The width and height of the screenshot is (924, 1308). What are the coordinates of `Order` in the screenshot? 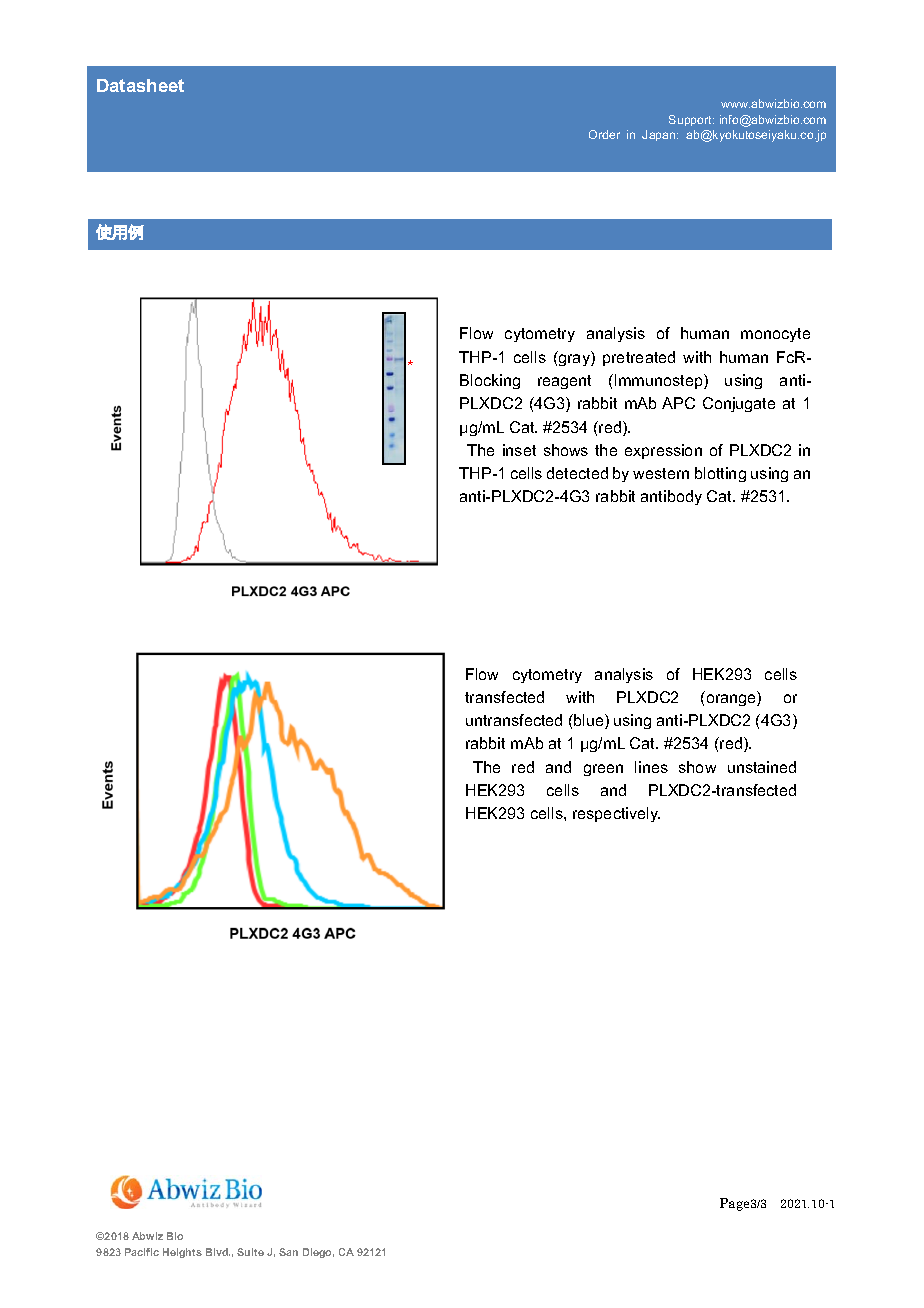 It's located at (604, 134).
